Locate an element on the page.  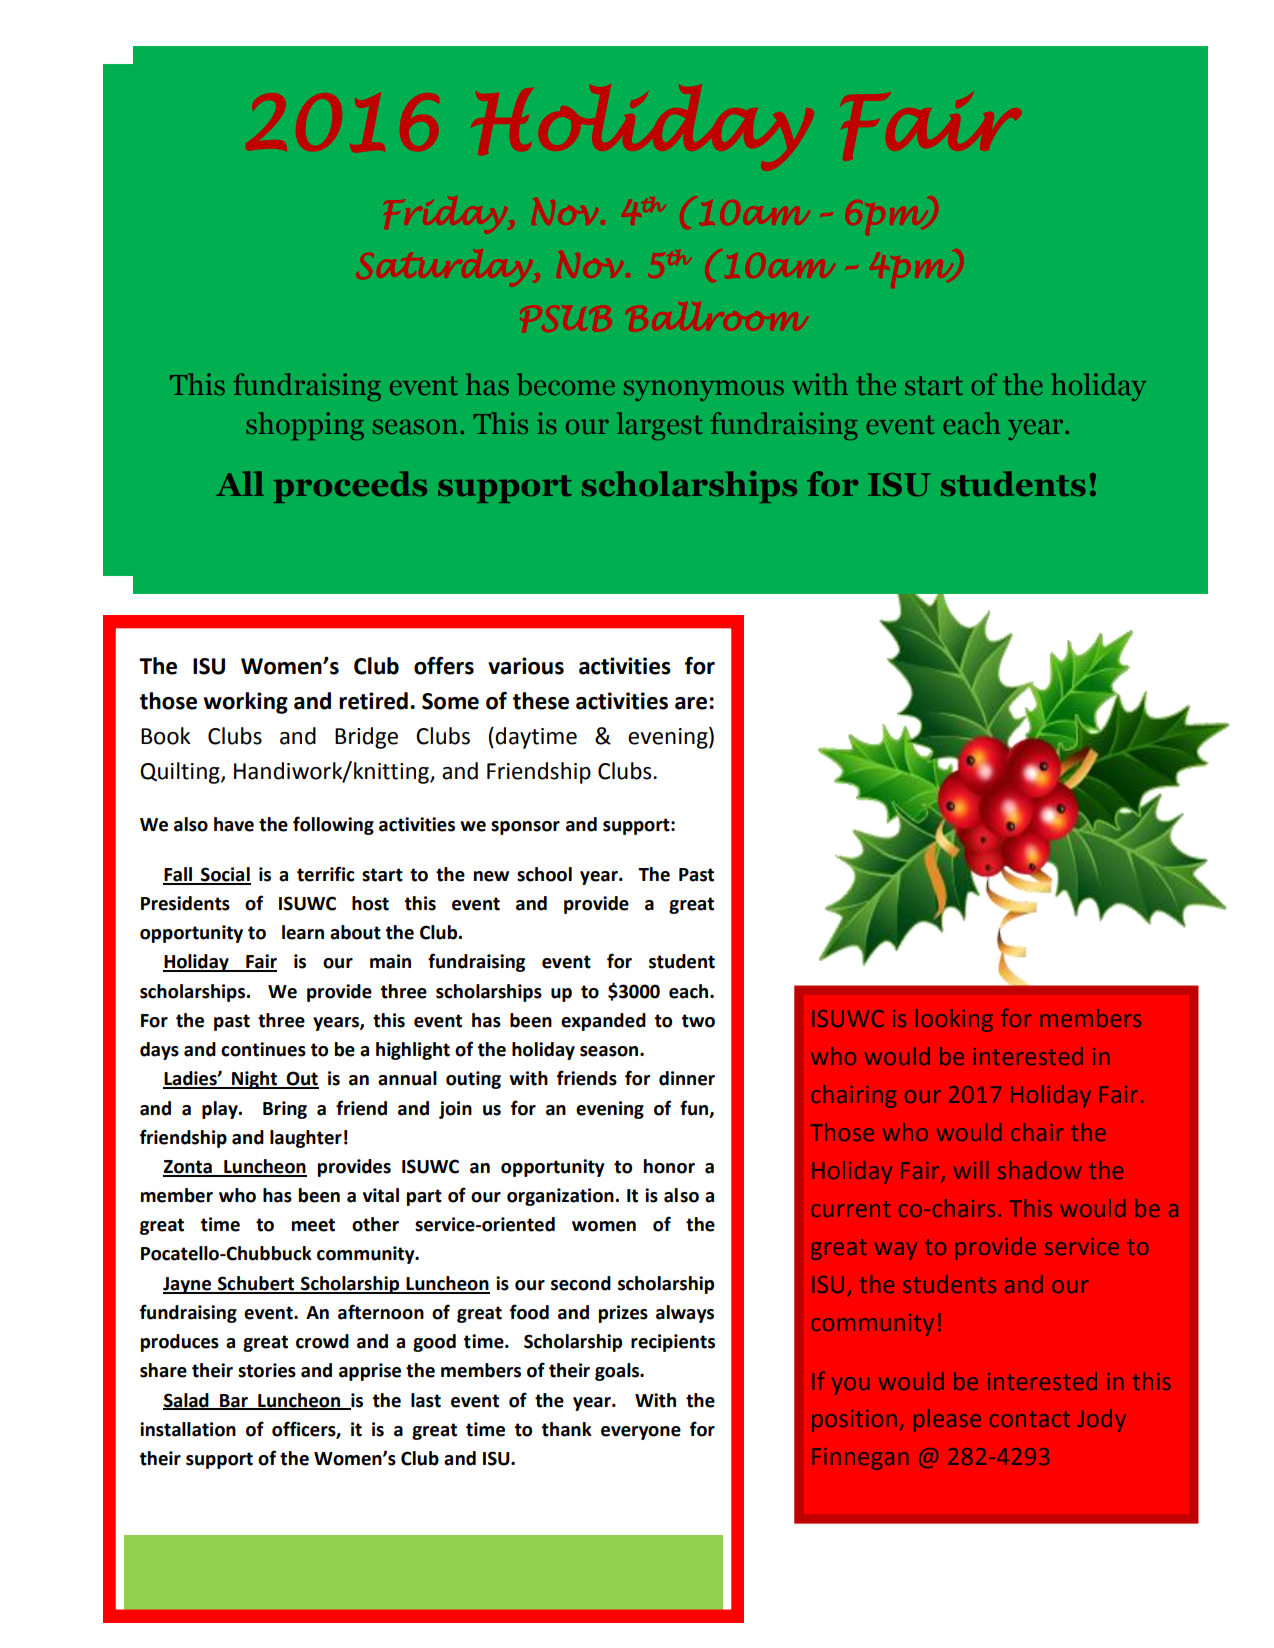
Night is located at coordinates (255, 1080).
